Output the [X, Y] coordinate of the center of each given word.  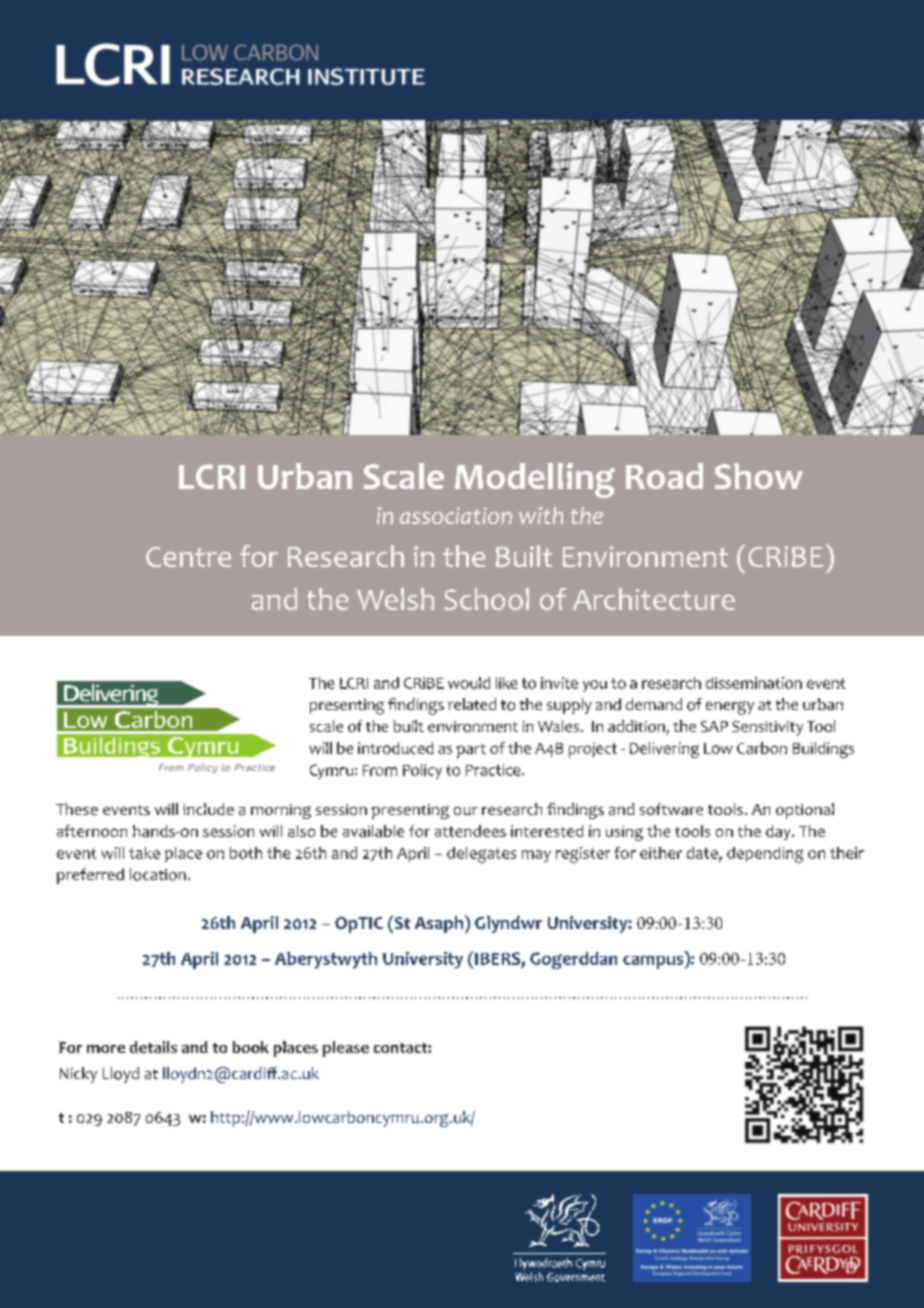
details [153, 1047]
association [456, 515]
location [158, 874]
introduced [396, 748]
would [469, 683]
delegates [481, 855]
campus [654, 962]
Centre [188, 557]
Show [759, 476]
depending [765, 855]
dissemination [754, 683]
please [346, 1049]
